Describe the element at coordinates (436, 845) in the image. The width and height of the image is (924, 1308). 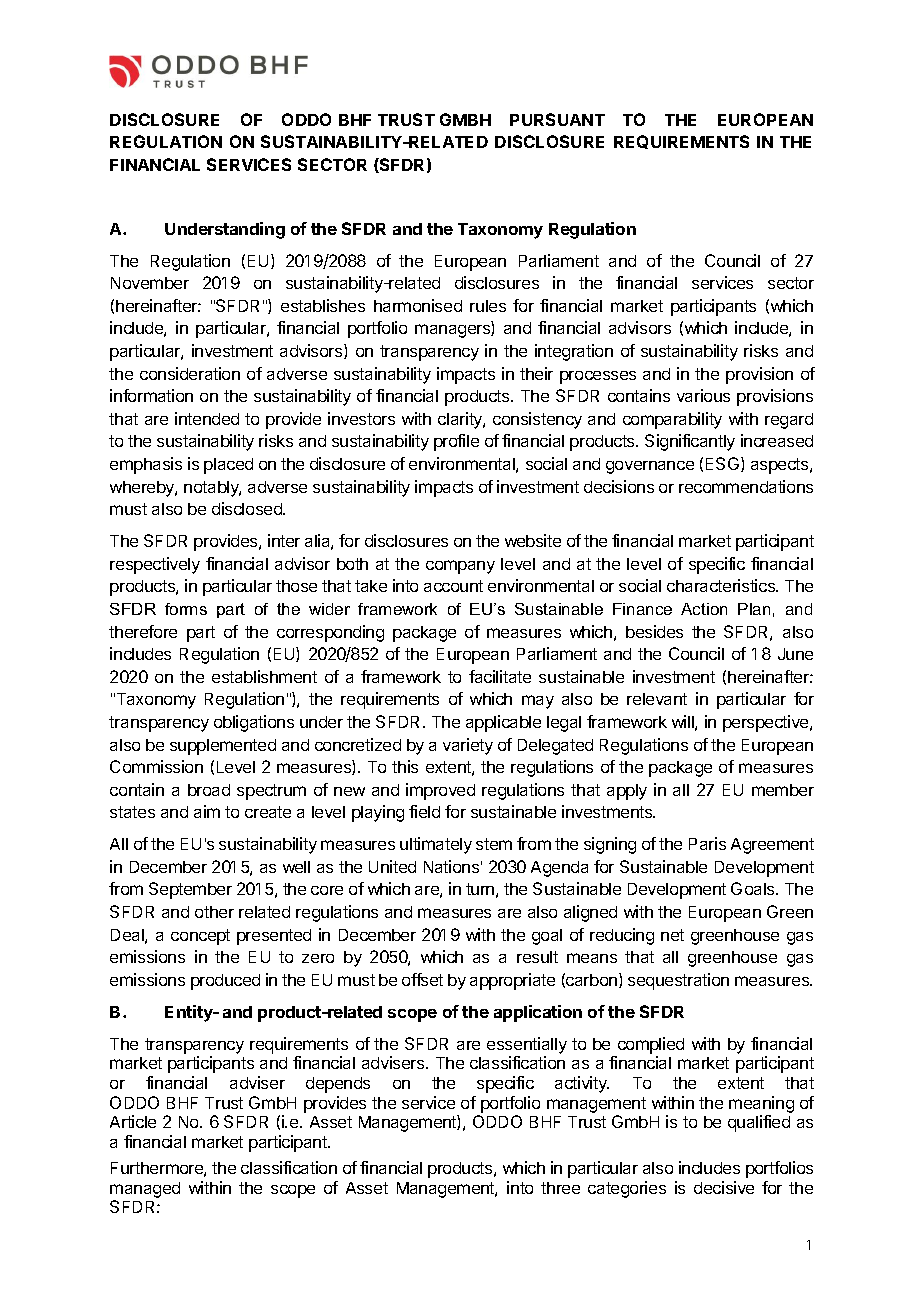
I see `ultimately` at that location.
